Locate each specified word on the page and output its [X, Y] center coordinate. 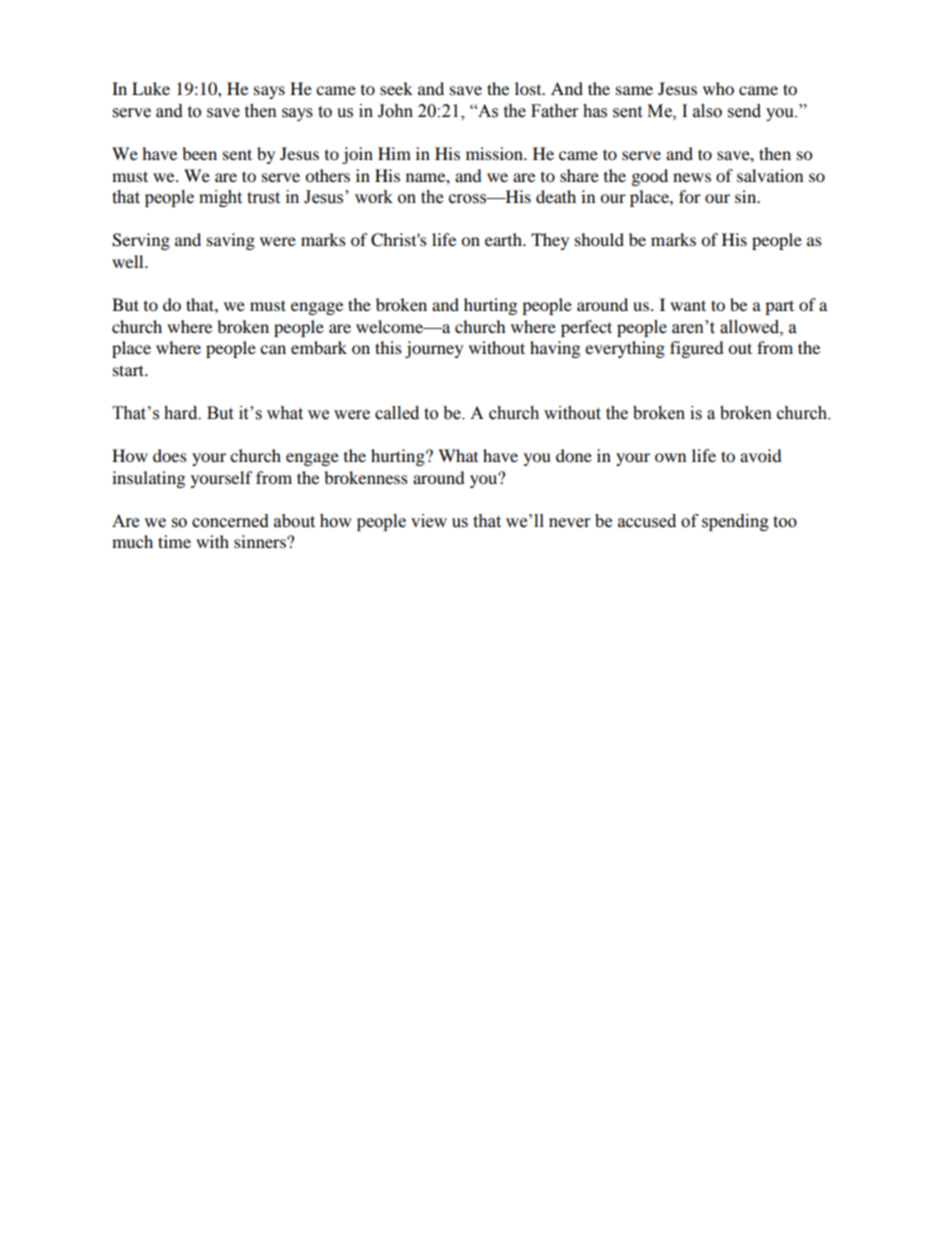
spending [735, 522]
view [429, 521]
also [707, 111]
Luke [151, 88]
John [395, 111]
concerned [230, 521]
